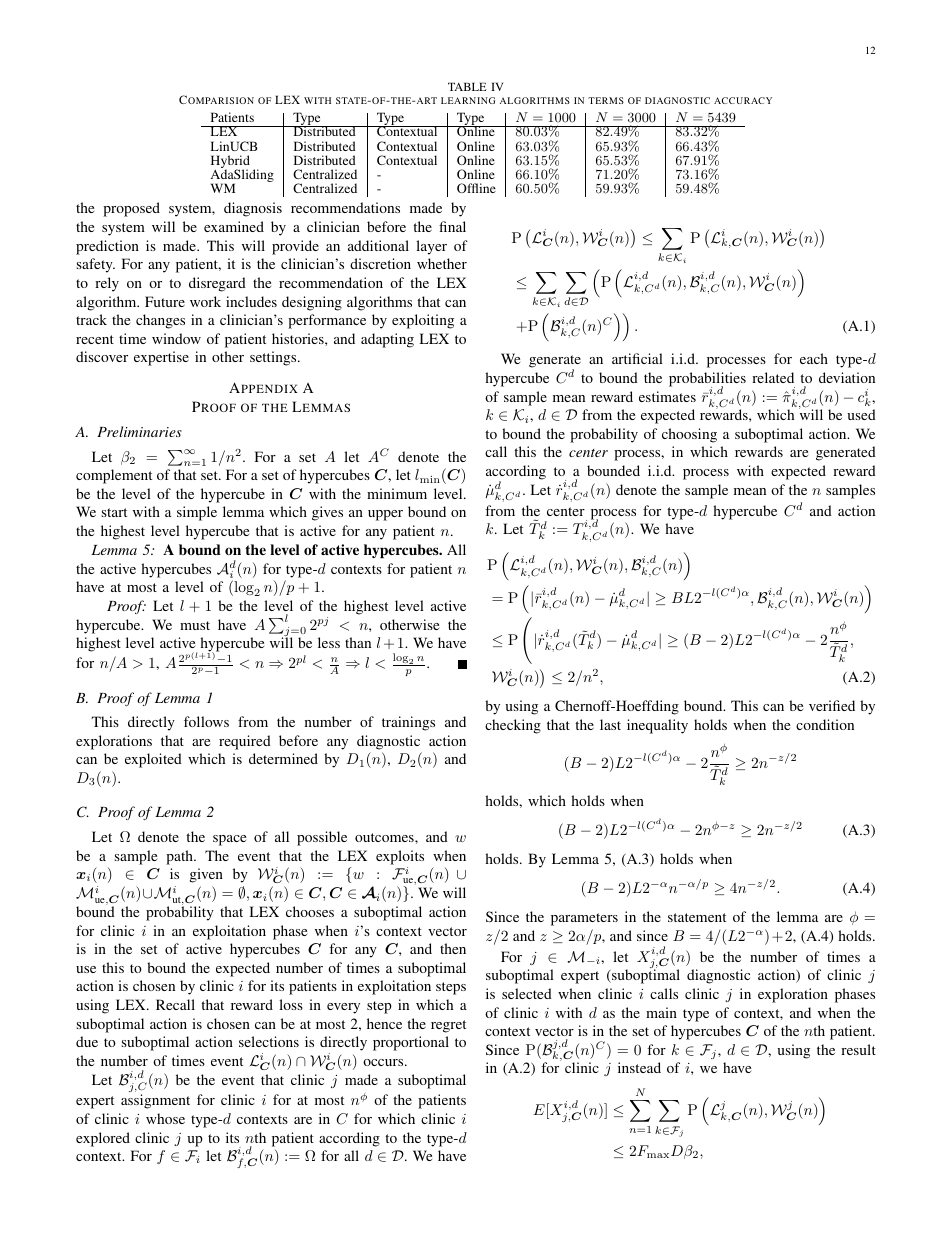  I want to click on checking, so click(513, 726).
